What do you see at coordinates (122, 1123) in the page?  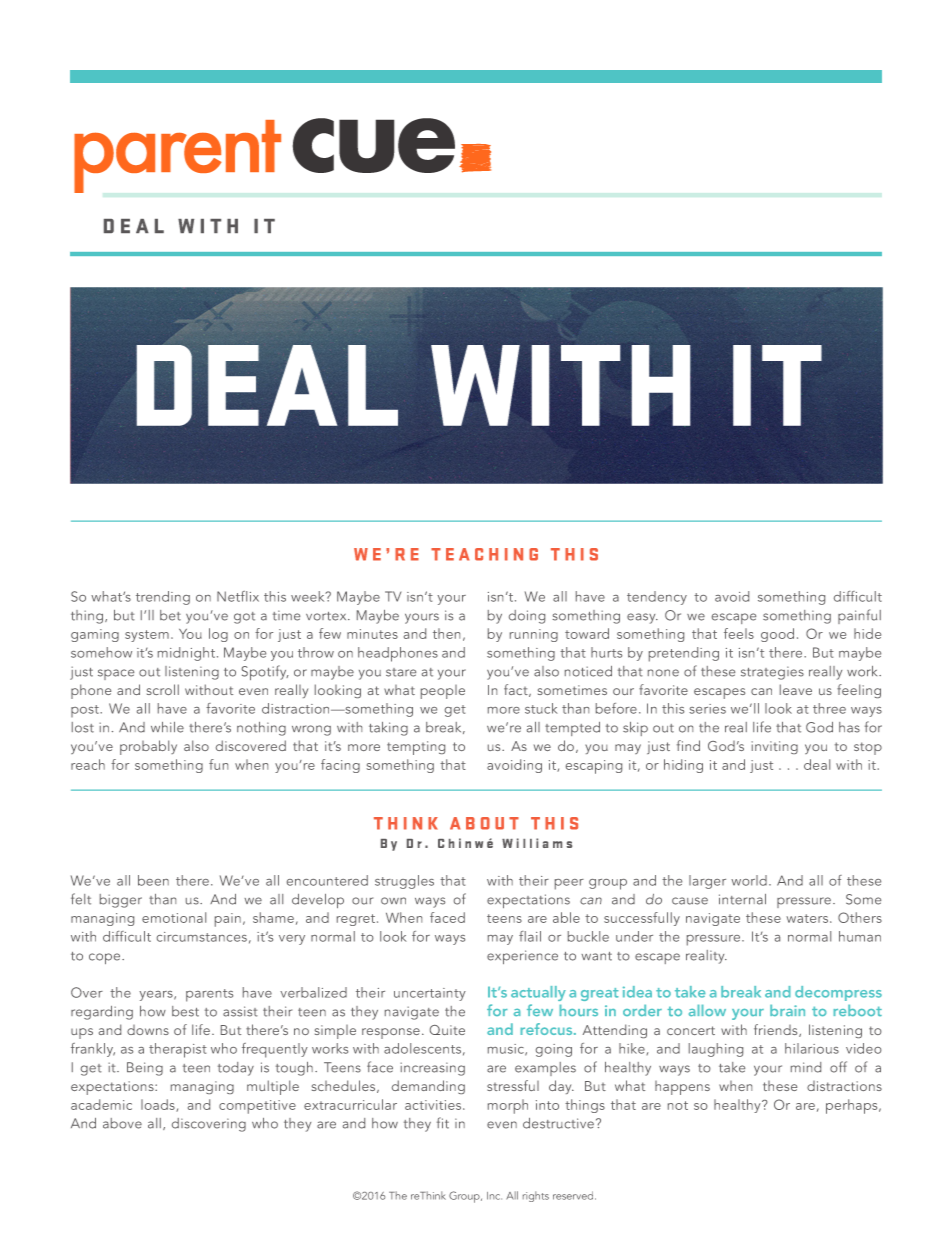 I see `above` at bounding box center [122, 1123].
